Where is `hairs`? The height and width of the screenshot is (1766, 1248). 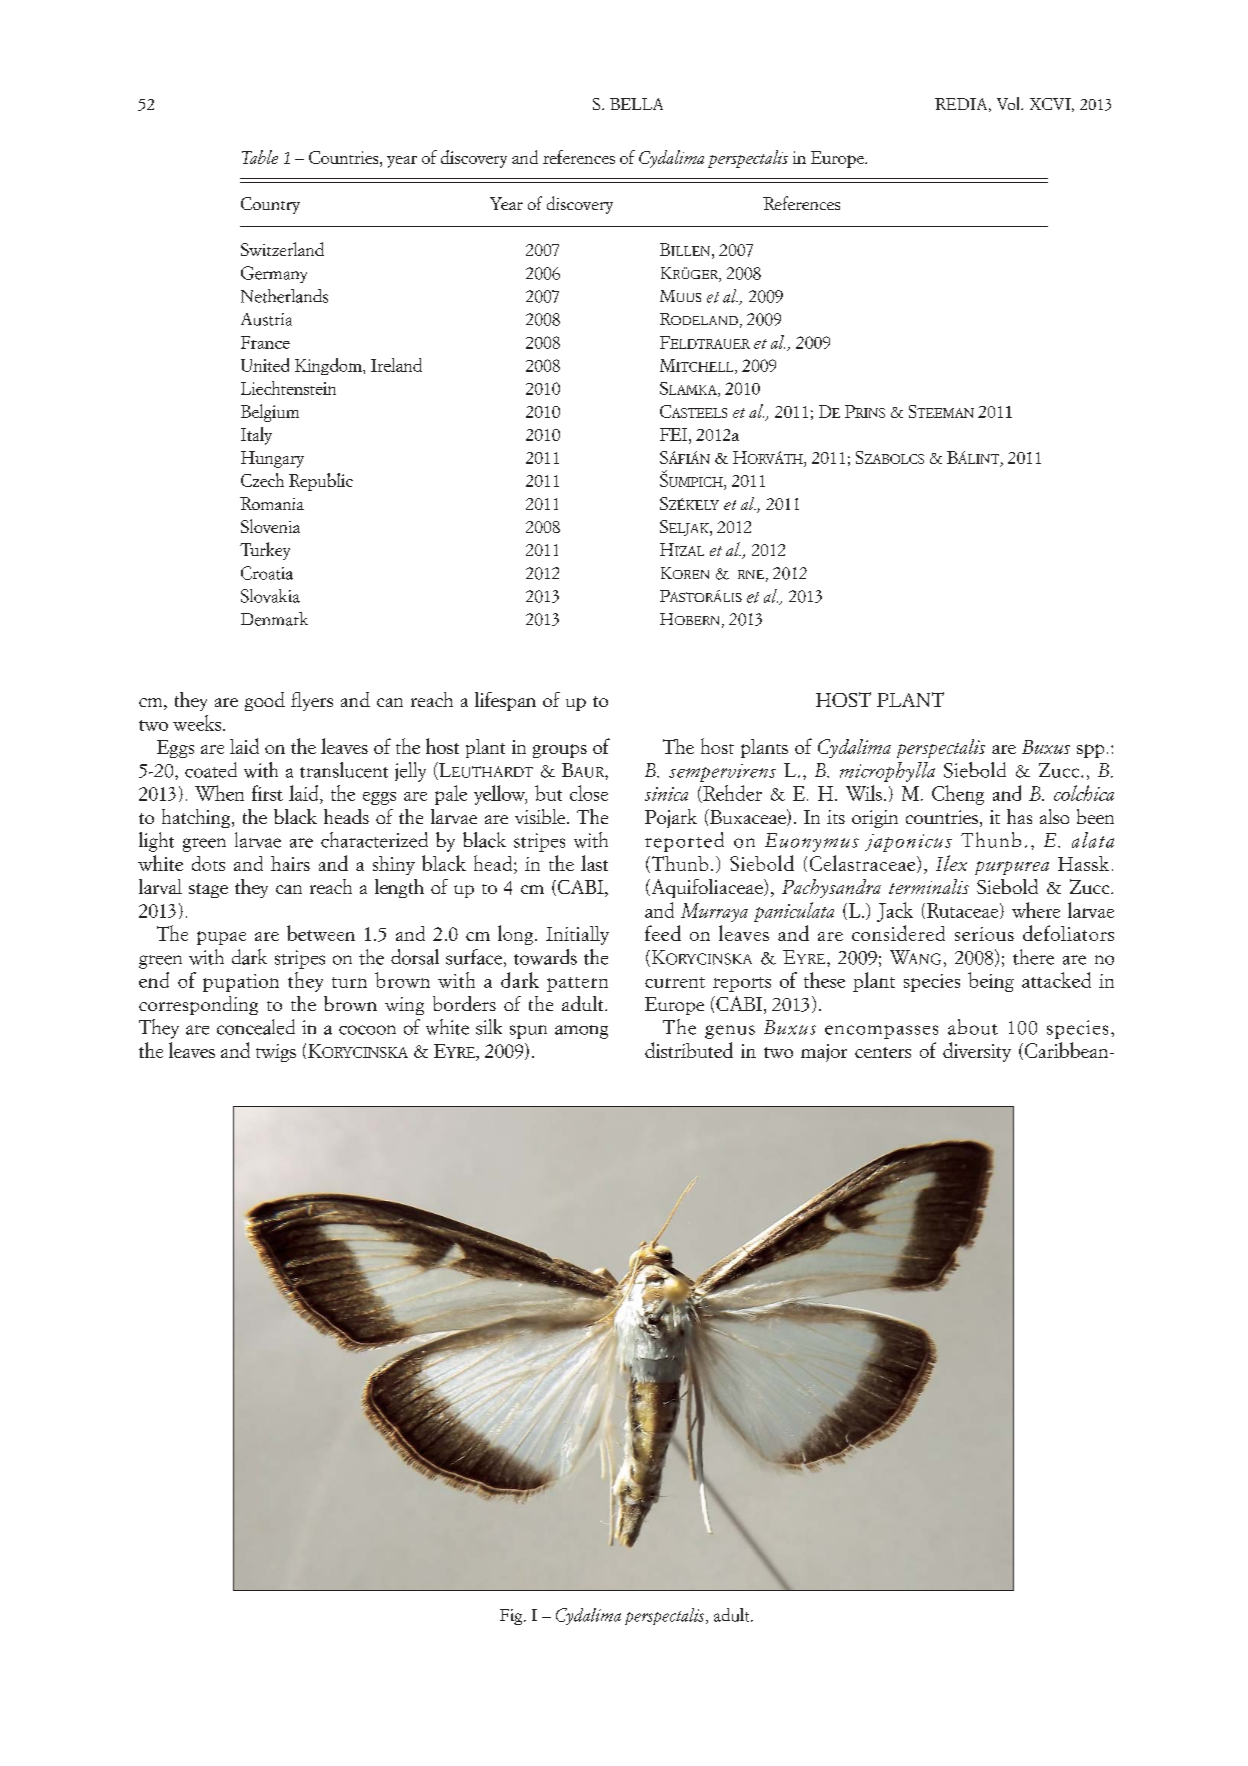 hairs is located at coordinates (290, 863).
